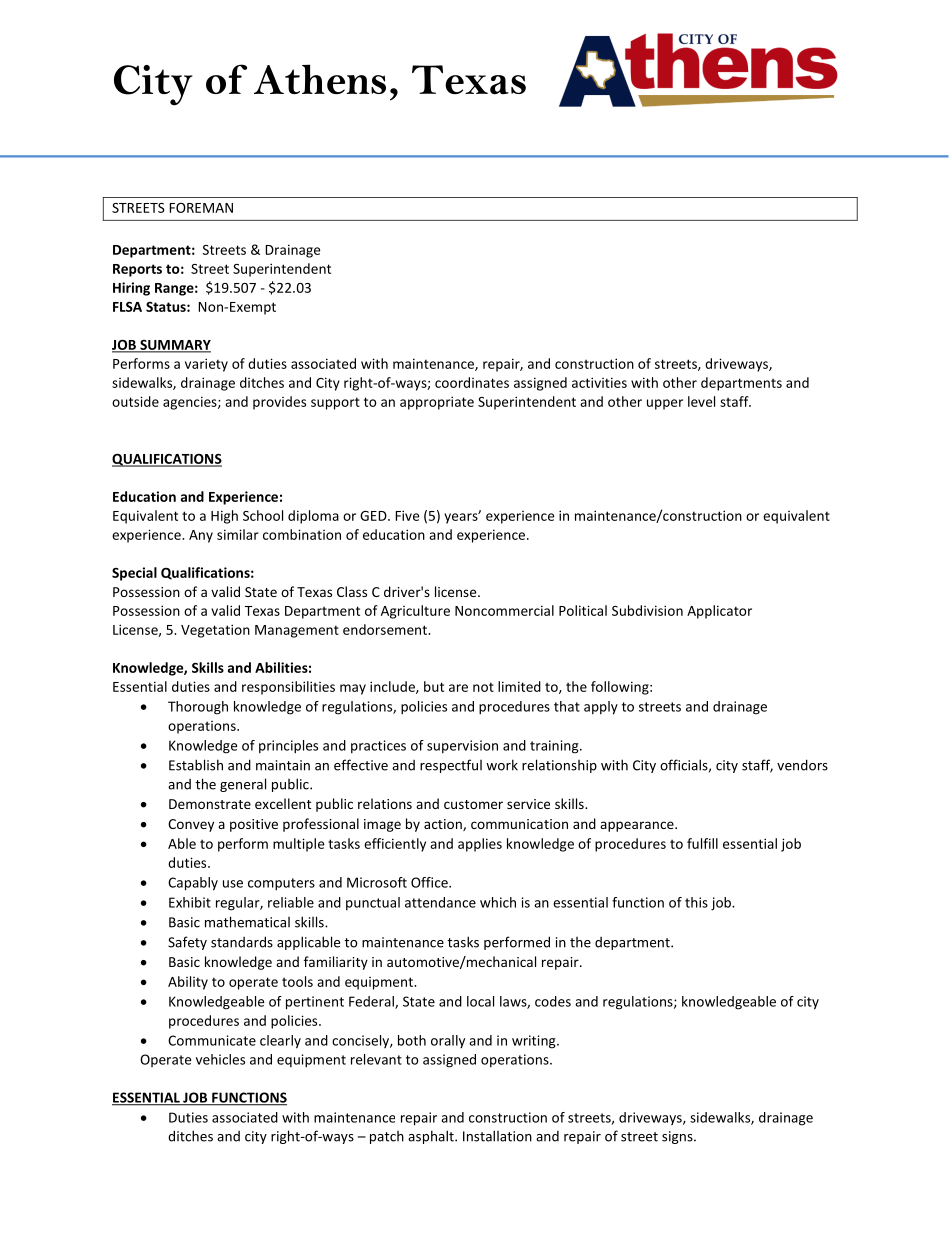  What do you see at coordinates (497, 1136) in the page?
I see `Installation` at bounding box center [497, 1136].
